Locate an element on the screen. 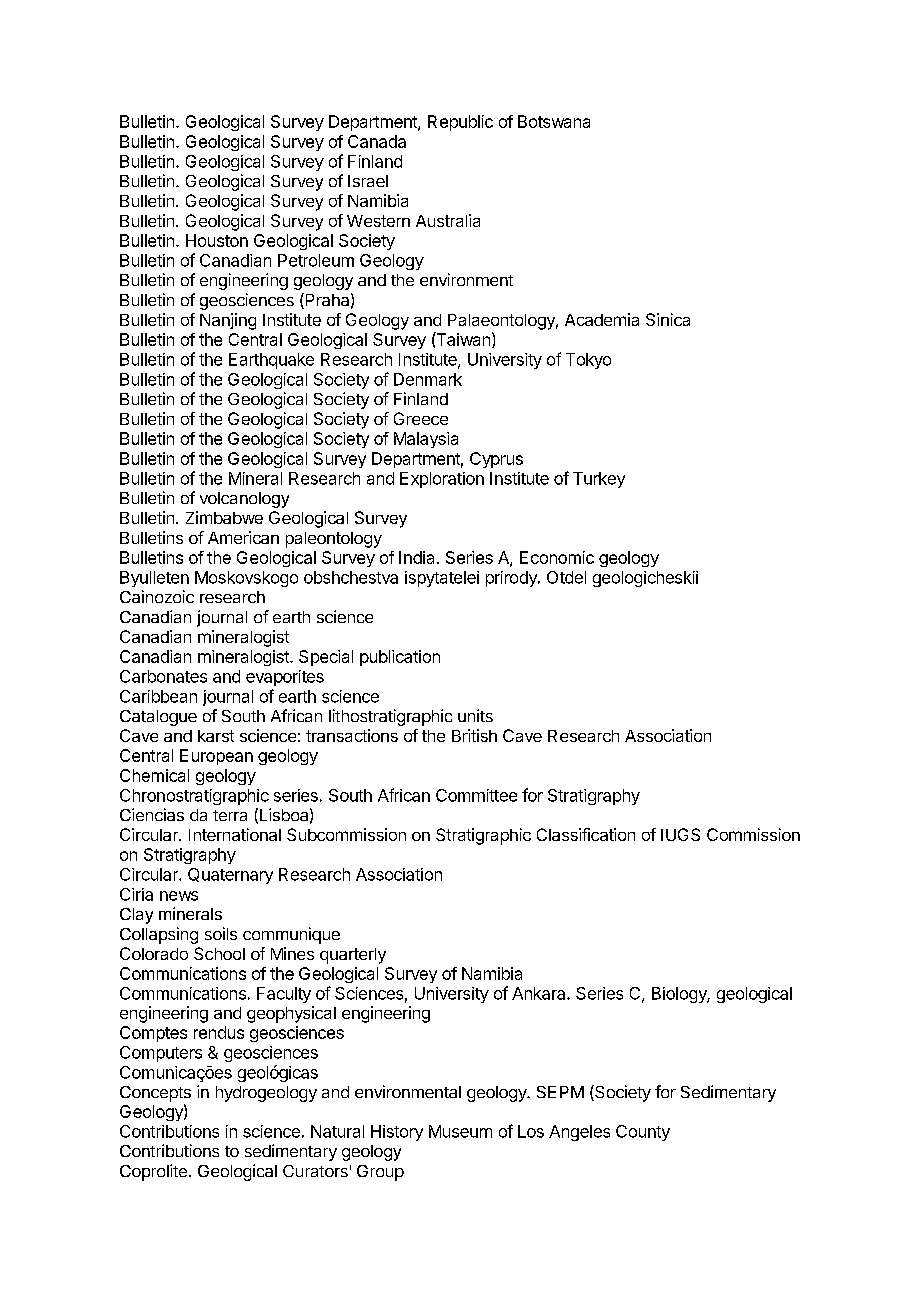  news is located at coordinates (179, 896).
